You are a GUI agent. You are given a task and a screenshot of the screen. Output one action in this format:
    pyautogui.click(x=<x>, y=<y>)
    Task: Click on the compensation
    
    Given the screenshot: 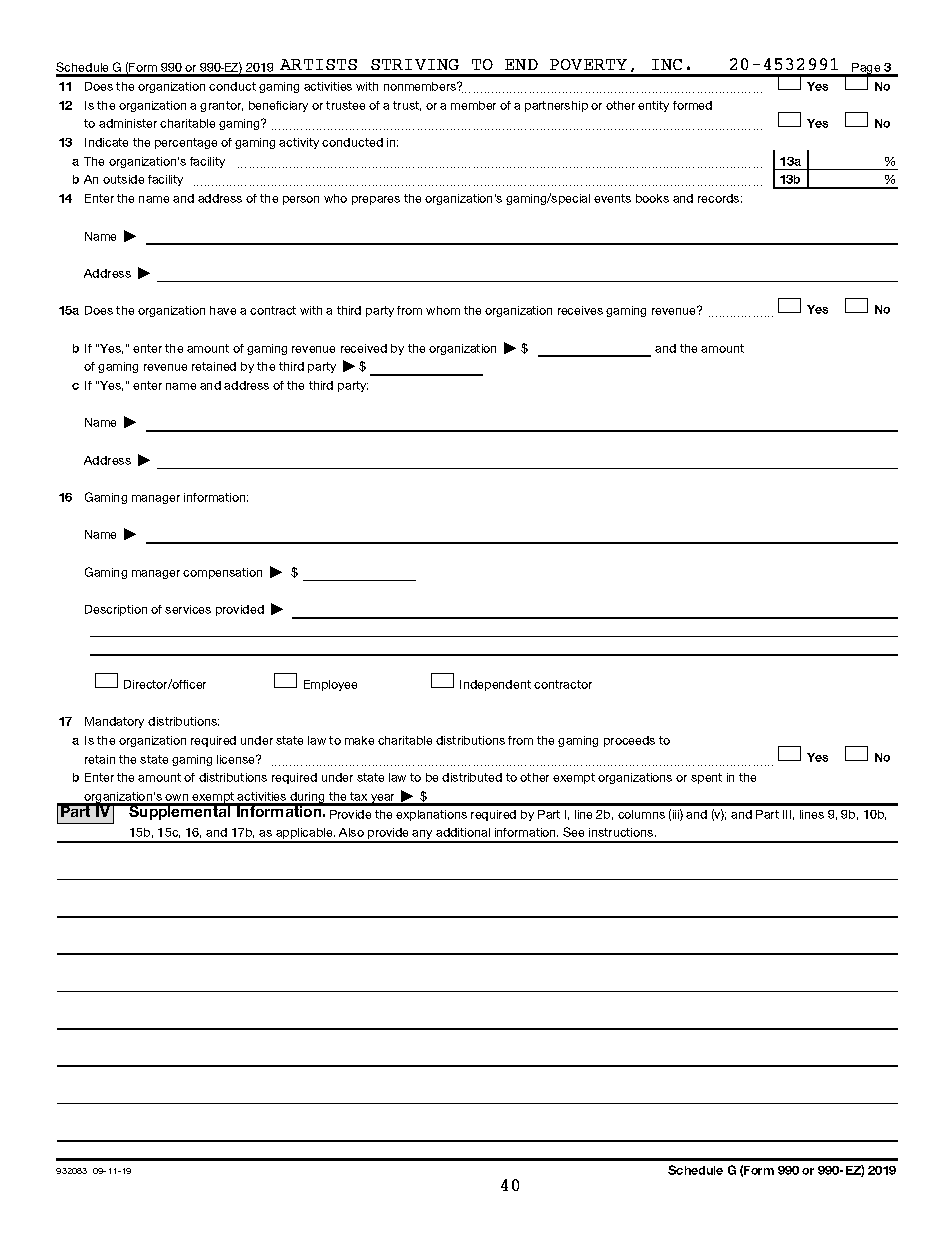 What is the action you would take?
    pyautogui.click(x=222, y=573)
